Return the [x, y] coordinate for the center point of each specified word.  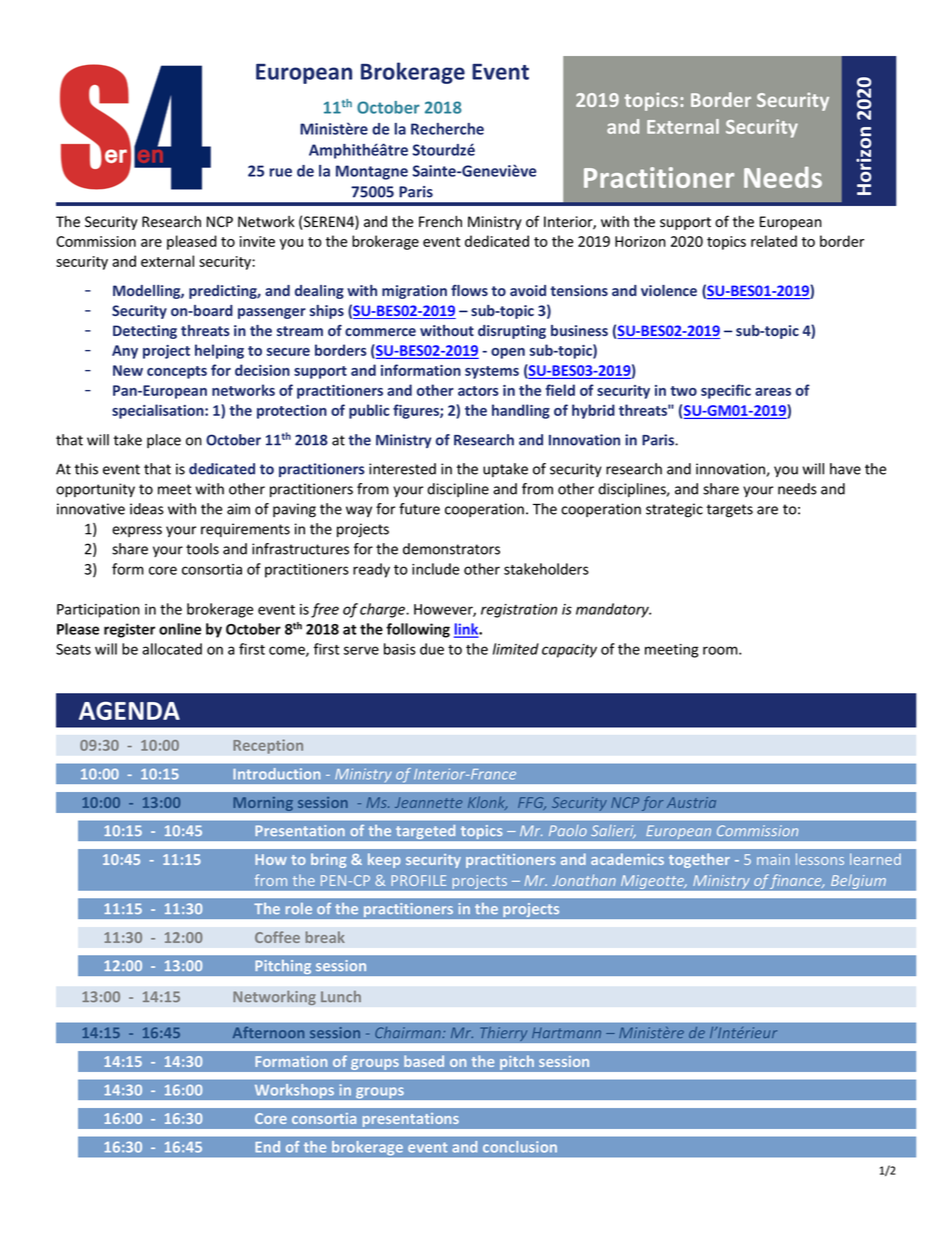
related [774, 241]
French [440, 222]
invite [257, 241]
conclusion [520, 1147]
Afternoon [268, 1032]
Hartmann [566, 1032]
